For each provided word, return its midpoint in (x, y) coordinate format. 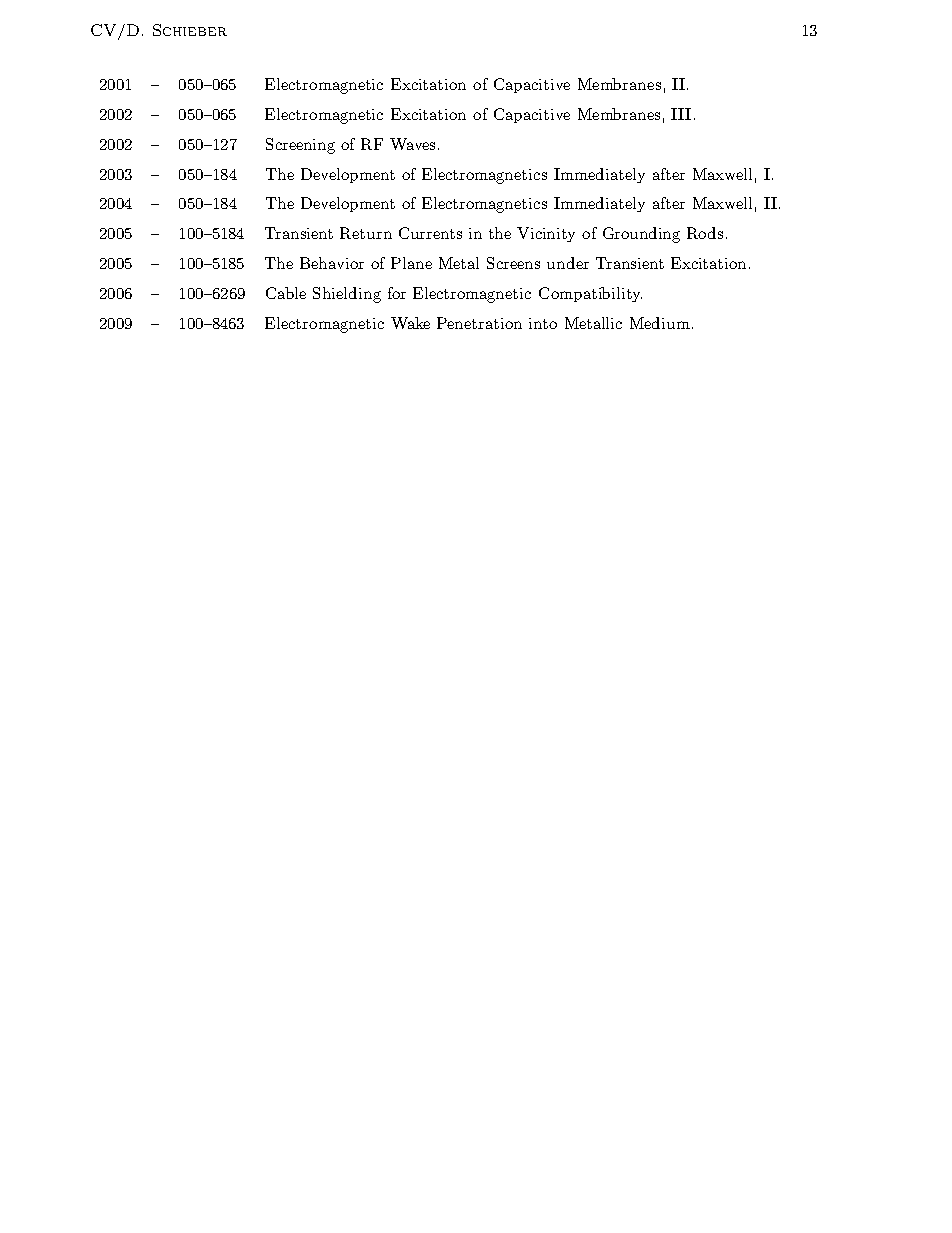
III (681, 114)
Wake (410, 323)
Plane (411, 263)
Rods (705, 233)
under (568, 263)
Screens (513, 263)
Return (366, 233)
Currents (430, 233)
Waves (412, 144)
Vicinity (546, 234)
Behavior (332, 263)
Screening (300, 146)
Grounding (641, 235)
